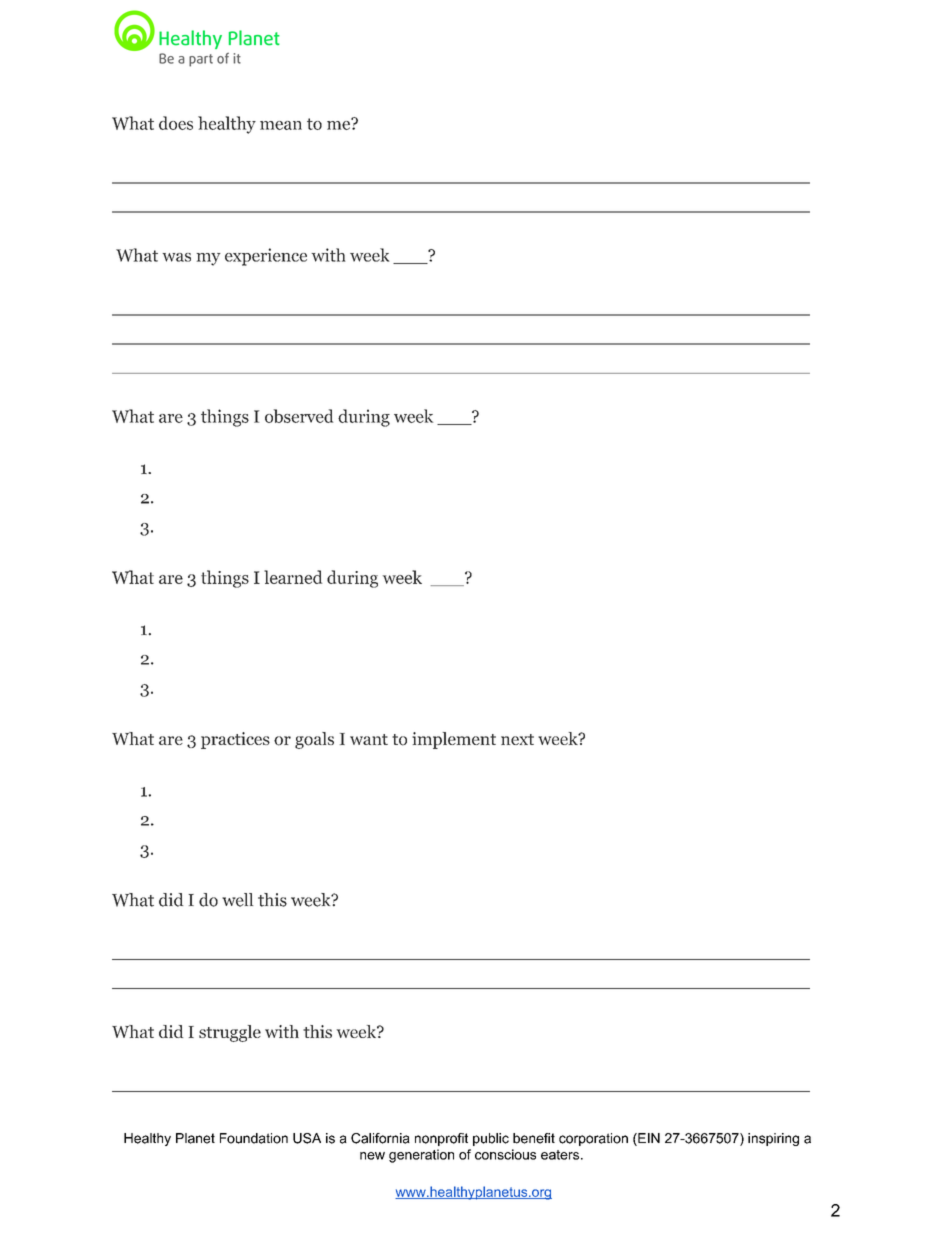 Image resolution: width=952 pixels, height=1233 pixels. Describe the element at coordinates (517, 739) in the screenshot. I see `next` at that location.
